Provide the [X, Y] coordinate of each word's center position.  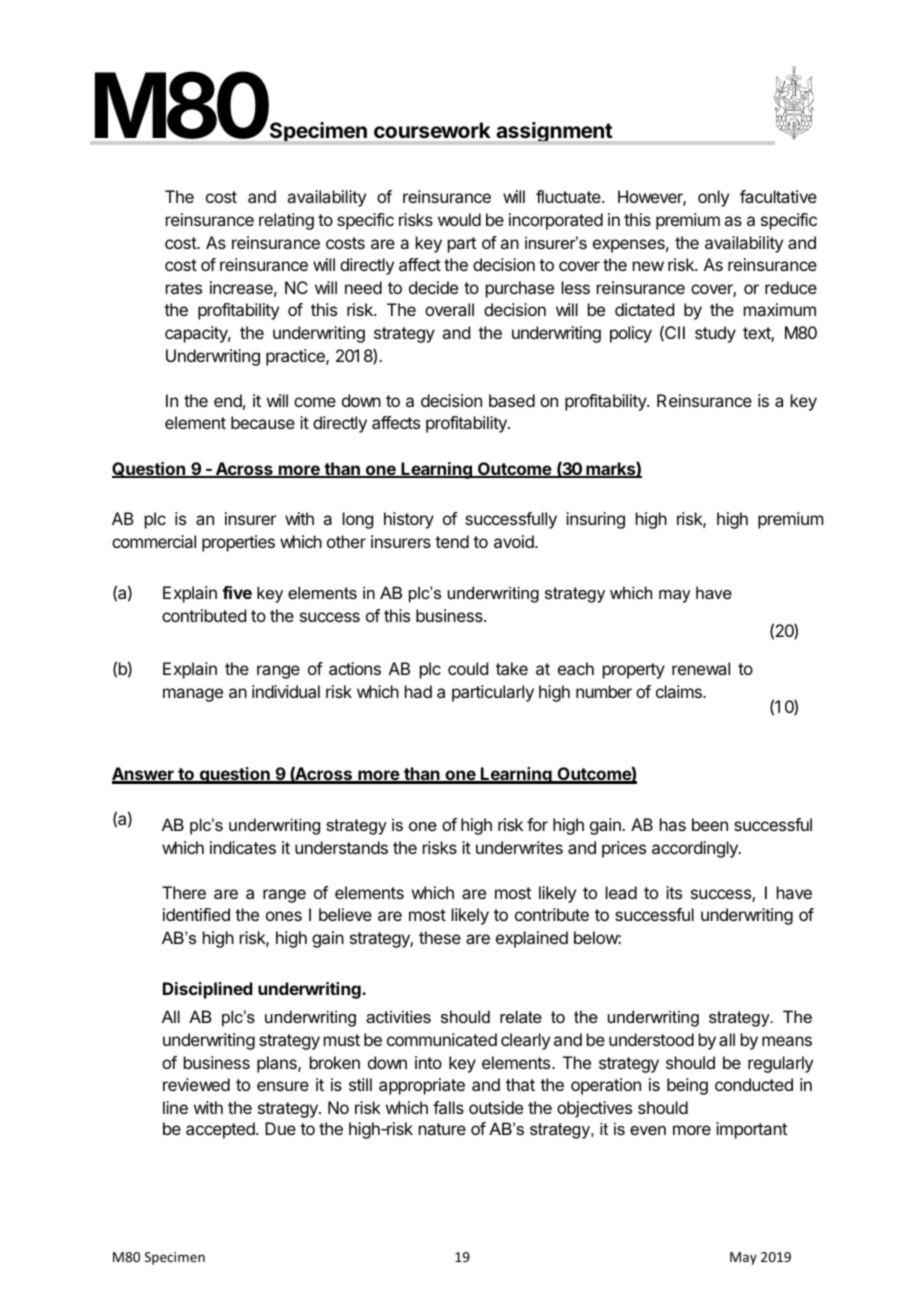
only [713, 198]
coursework [432, 130]
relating [286, 221]
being [687, 1086]
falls [448, 1107]
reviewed [196, 1084]
